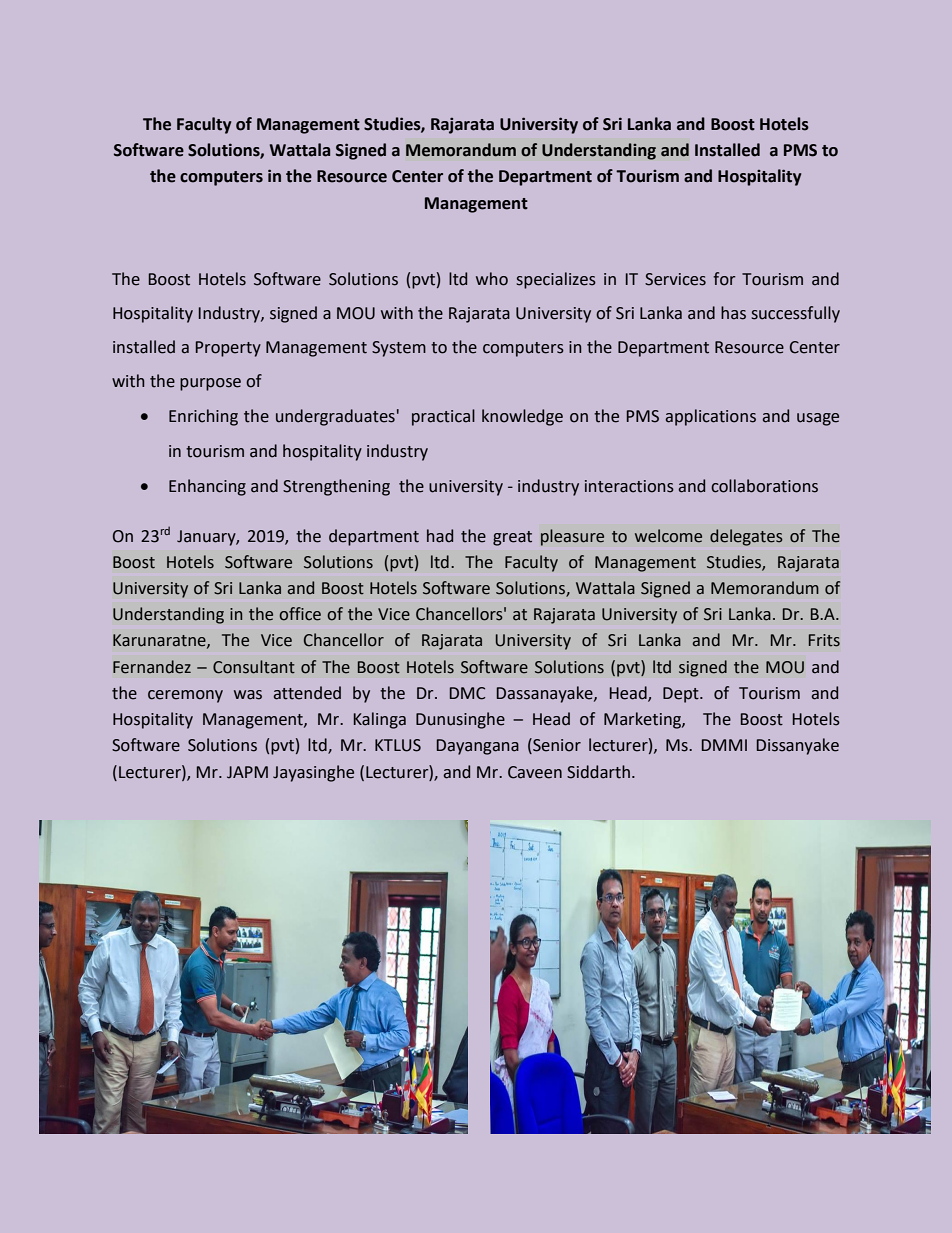 The height and width of the screenshot is (1233, 952). Describe the element at coordinates (710, 417) in the screenshot. I see `applications` at that location.
